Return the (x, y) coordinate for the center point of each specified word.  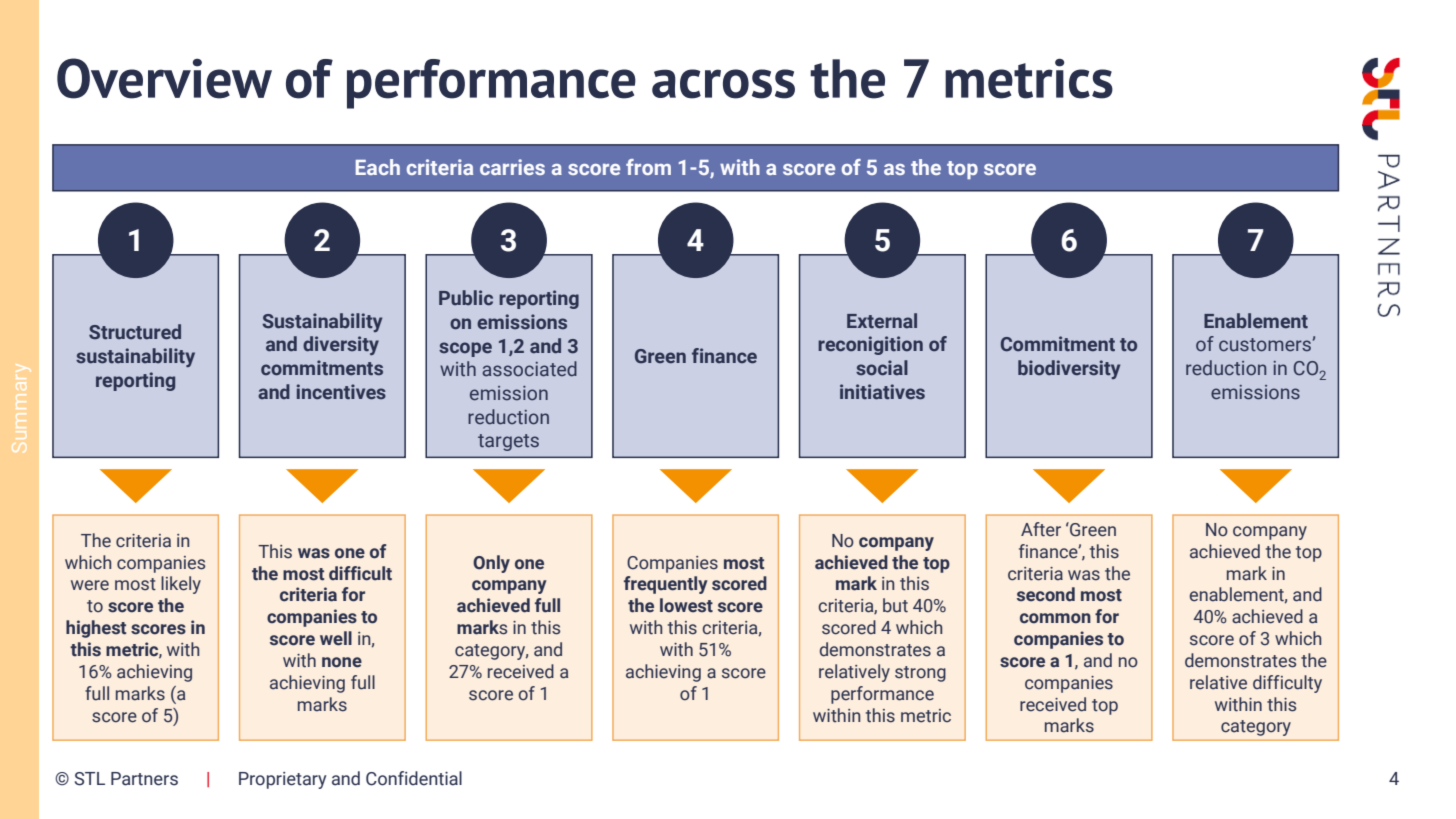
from (648, 167)
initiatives (882, 392)
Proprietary (282, 780)
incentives (341, 392)
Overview (164, 78)
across (723, 84)
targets (508, 442)
